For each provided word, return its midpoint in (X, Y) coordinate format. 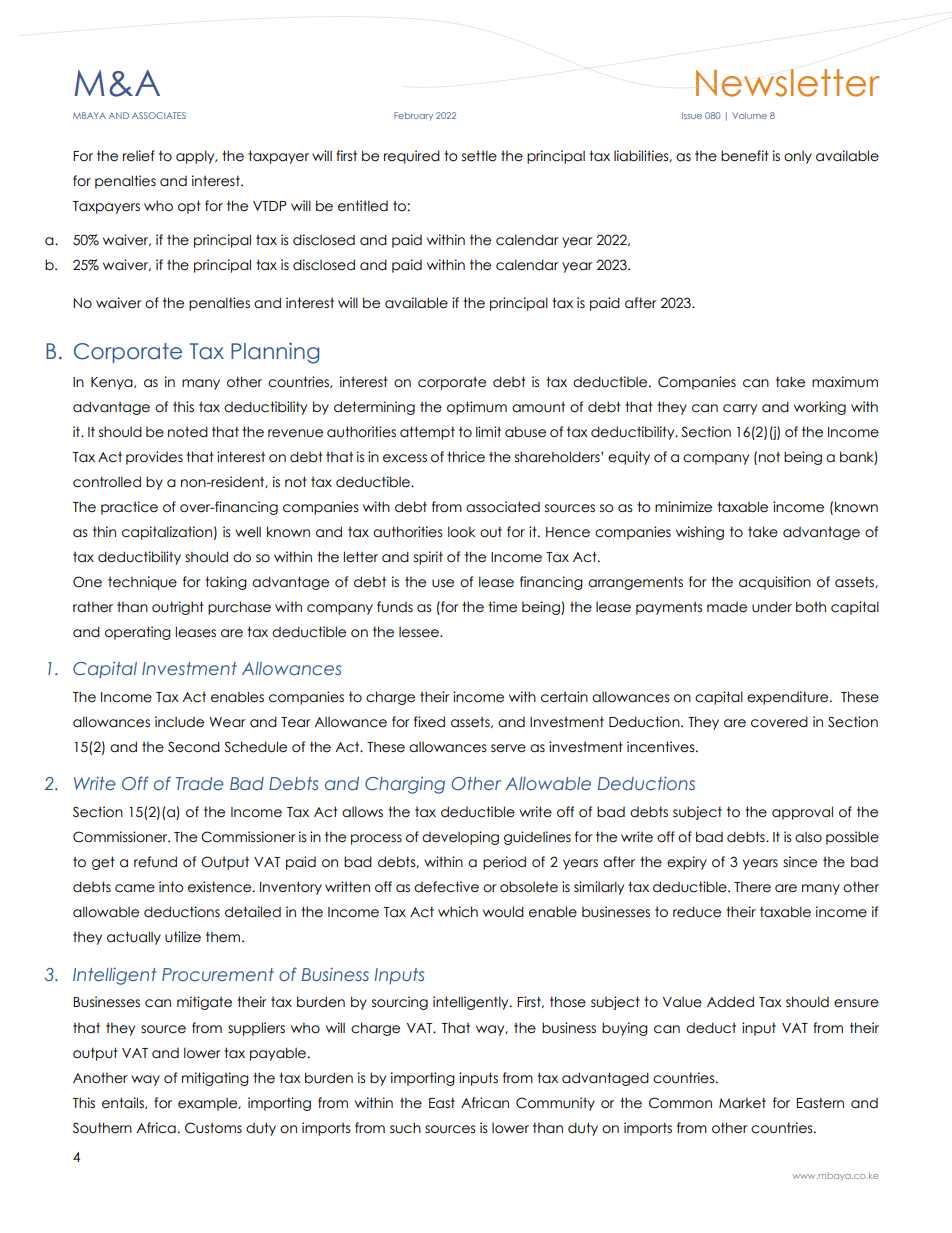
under (772, 607)
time (502, 607)
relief (139, 156)
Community (555, 1104)
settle (479, 156)
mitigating (215, 1079)
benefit (745, 156)
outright (178, 608)
